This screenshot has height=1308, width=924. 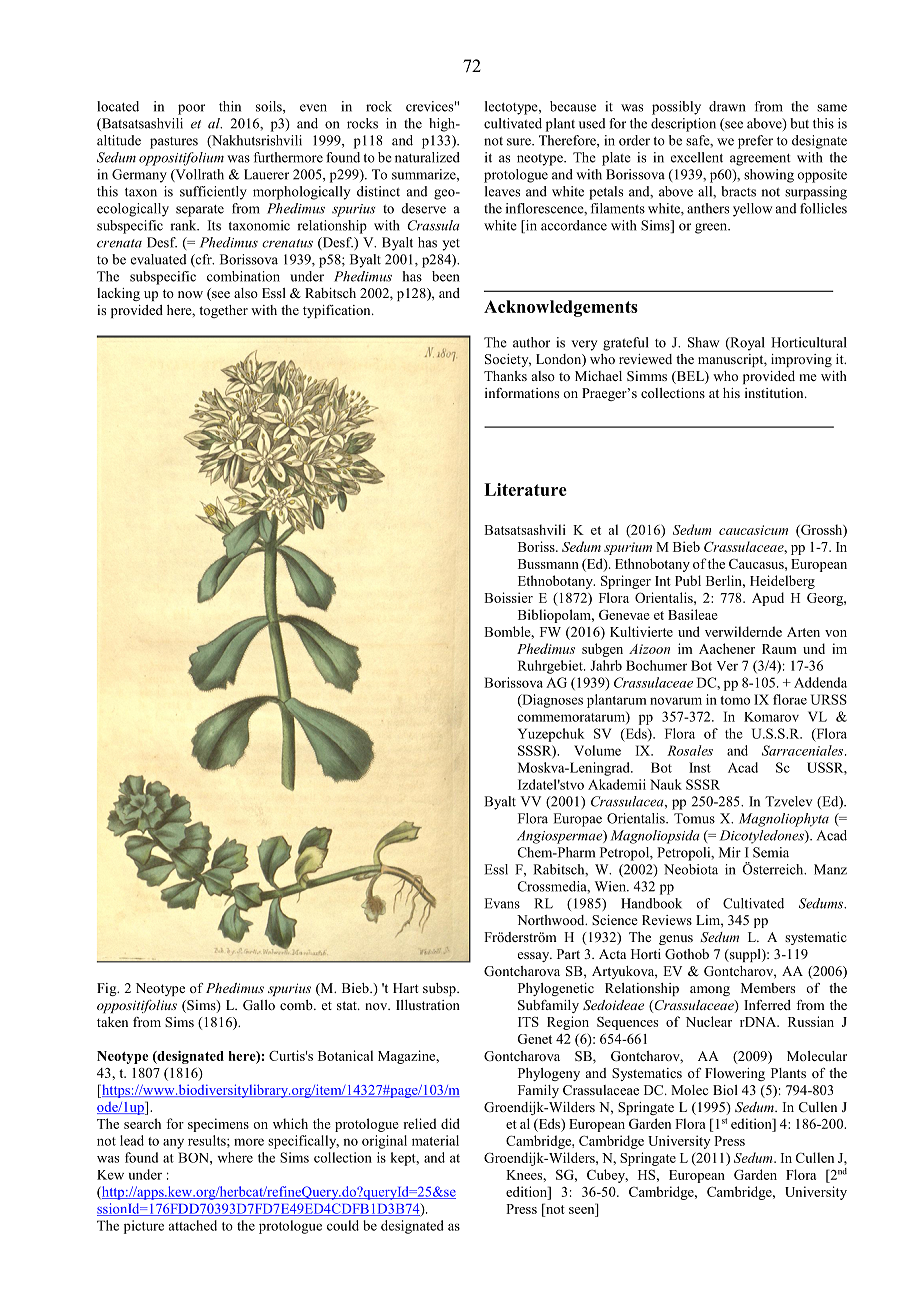 What do you see at coordinates (191, 109) in the screenshot?
I see `poor` at bounding box center [191, 109].
